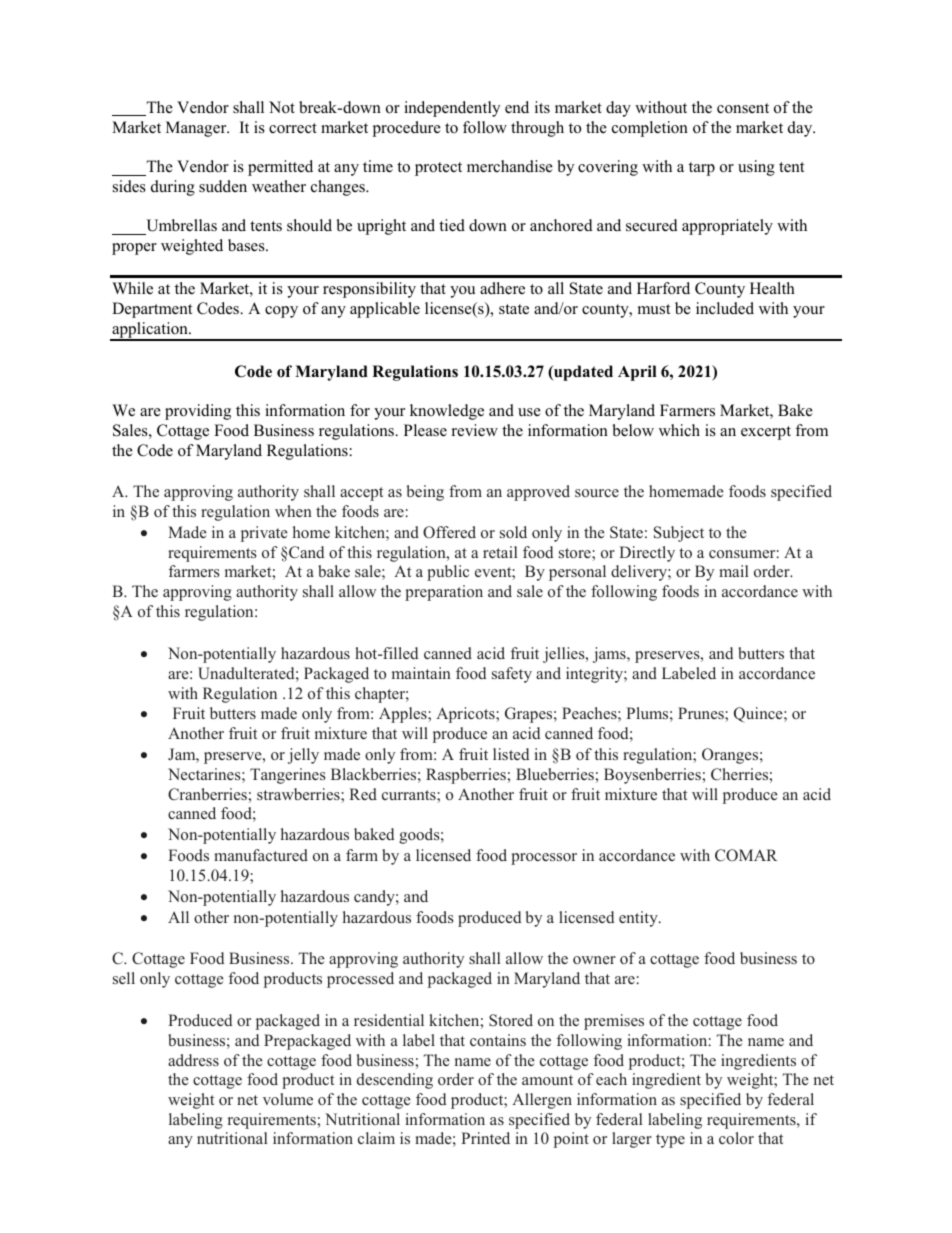 The height and width of the document is (1233, 952). Describe the element at coordinates (261, 855) in the document. I see `manufactured` at that location.
